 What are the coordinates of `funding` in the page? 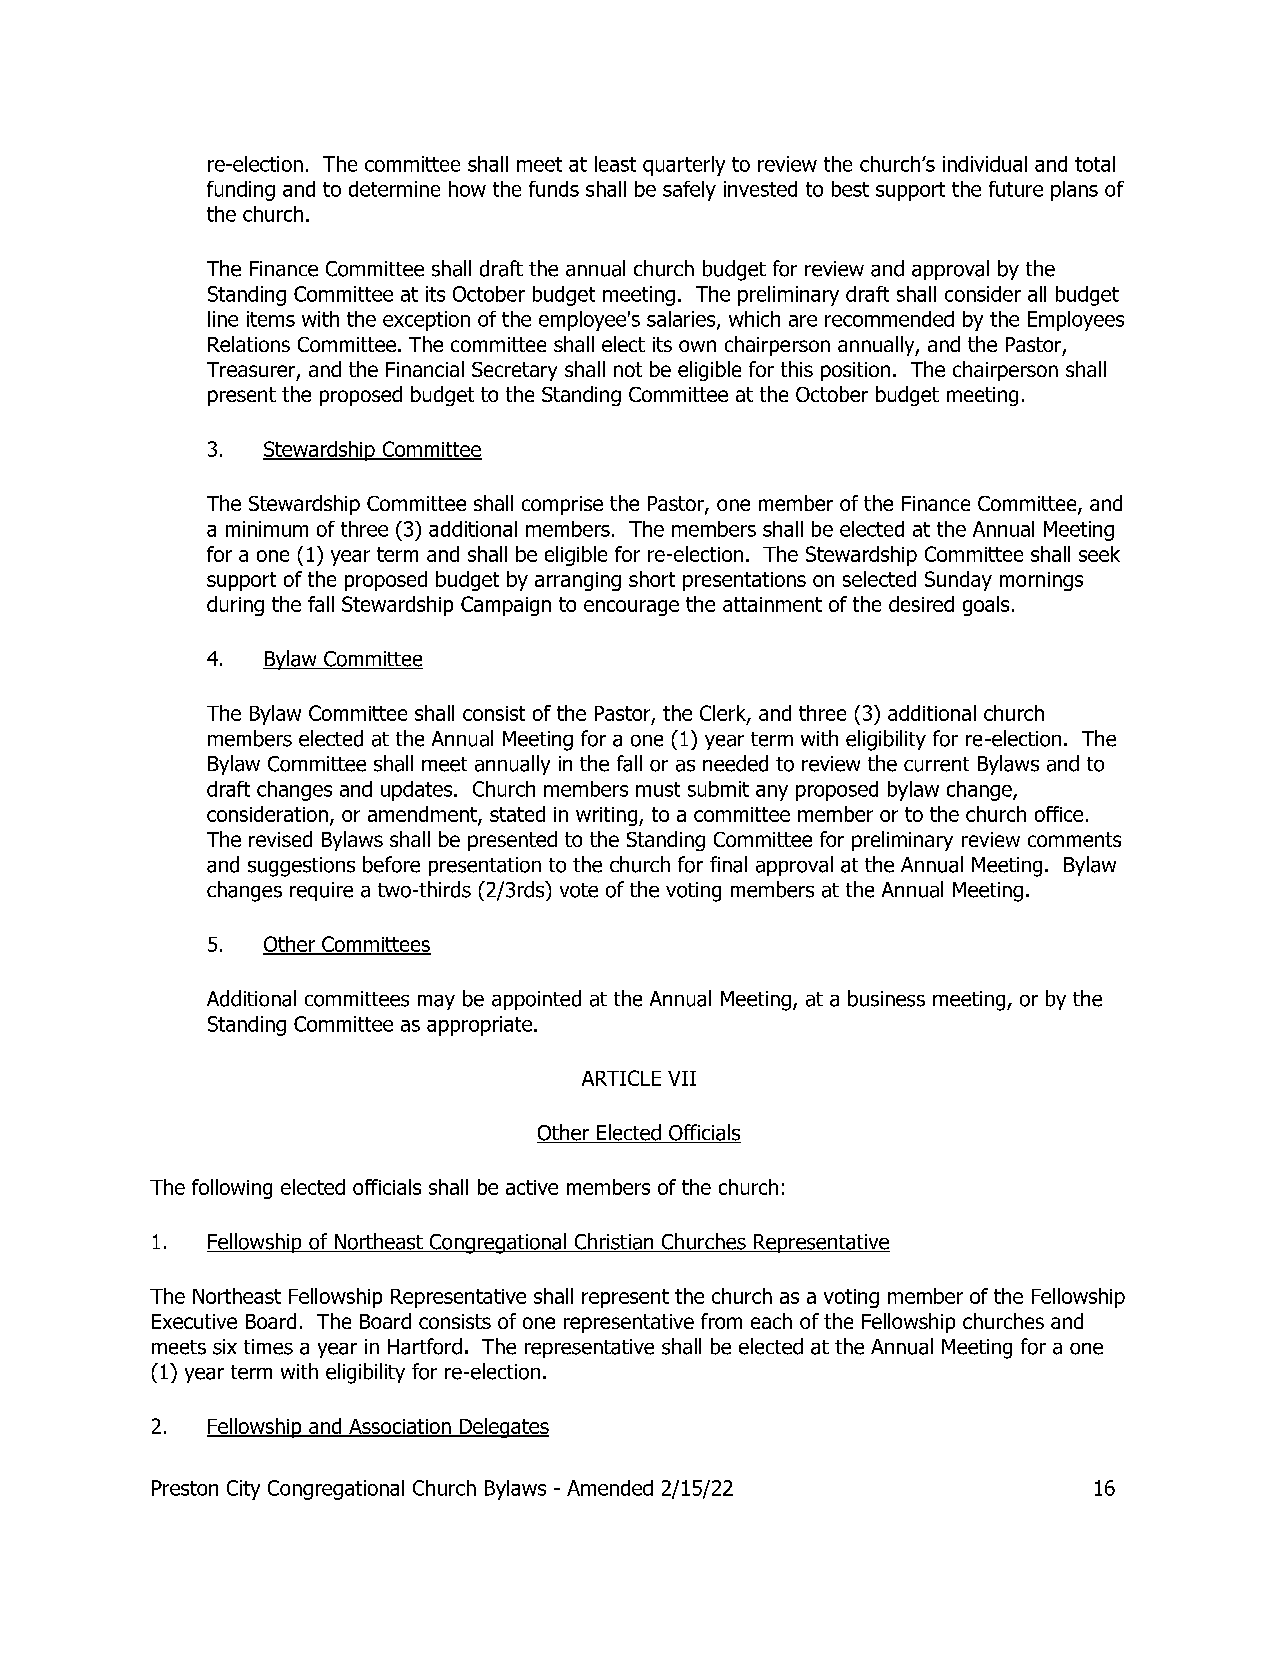 It's located at (241, 191).
